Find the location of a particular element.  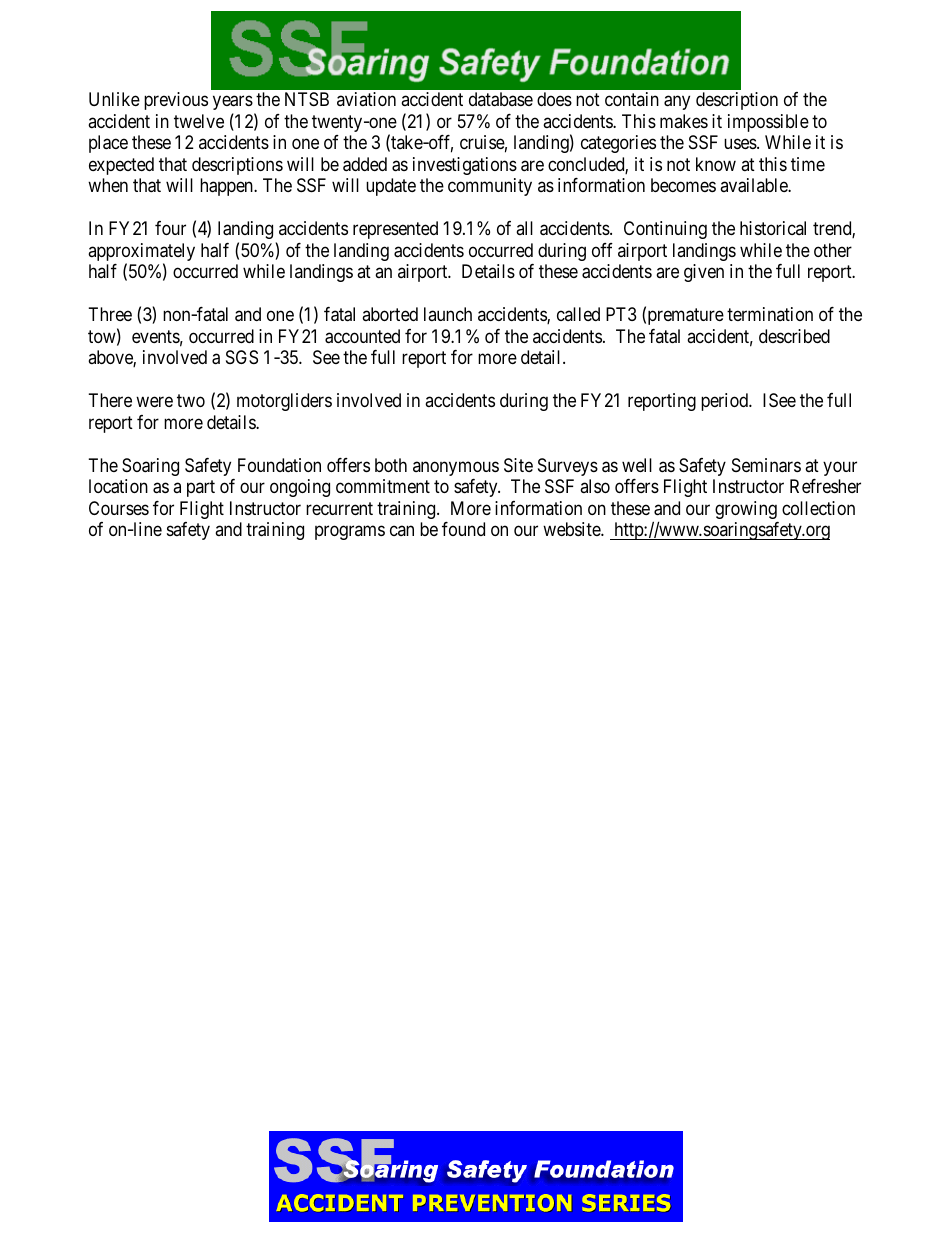

Courses is located at coordinates (119, 508).
